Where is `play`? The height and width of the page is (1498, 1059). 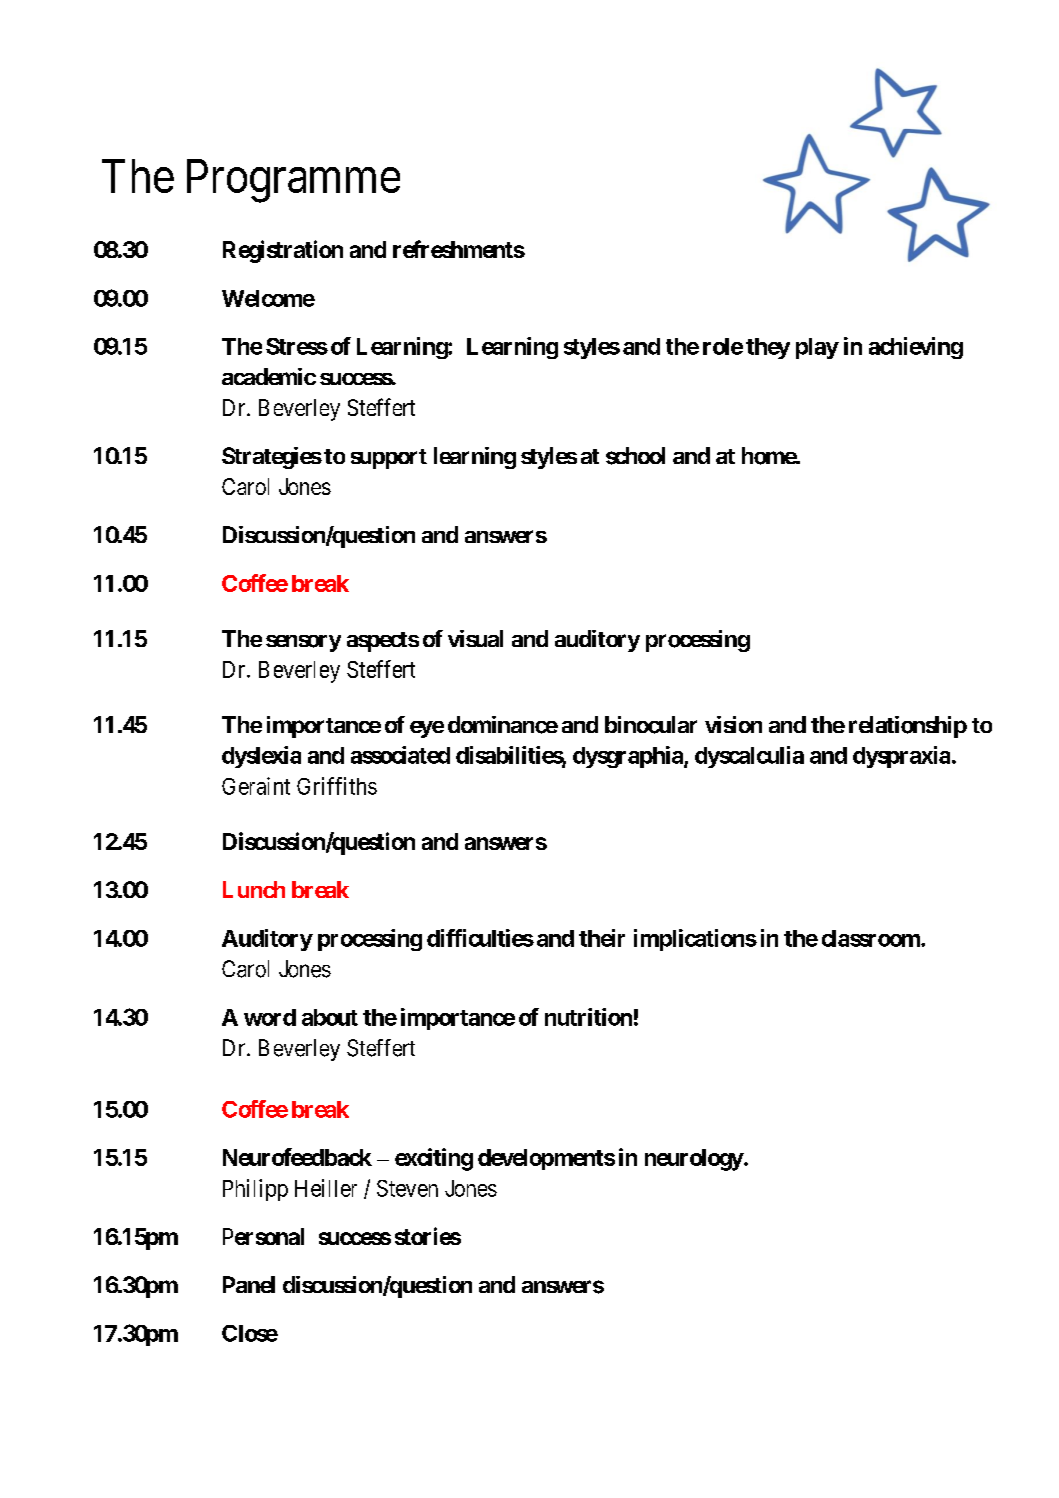 play is located at coordinates (817, 348).
